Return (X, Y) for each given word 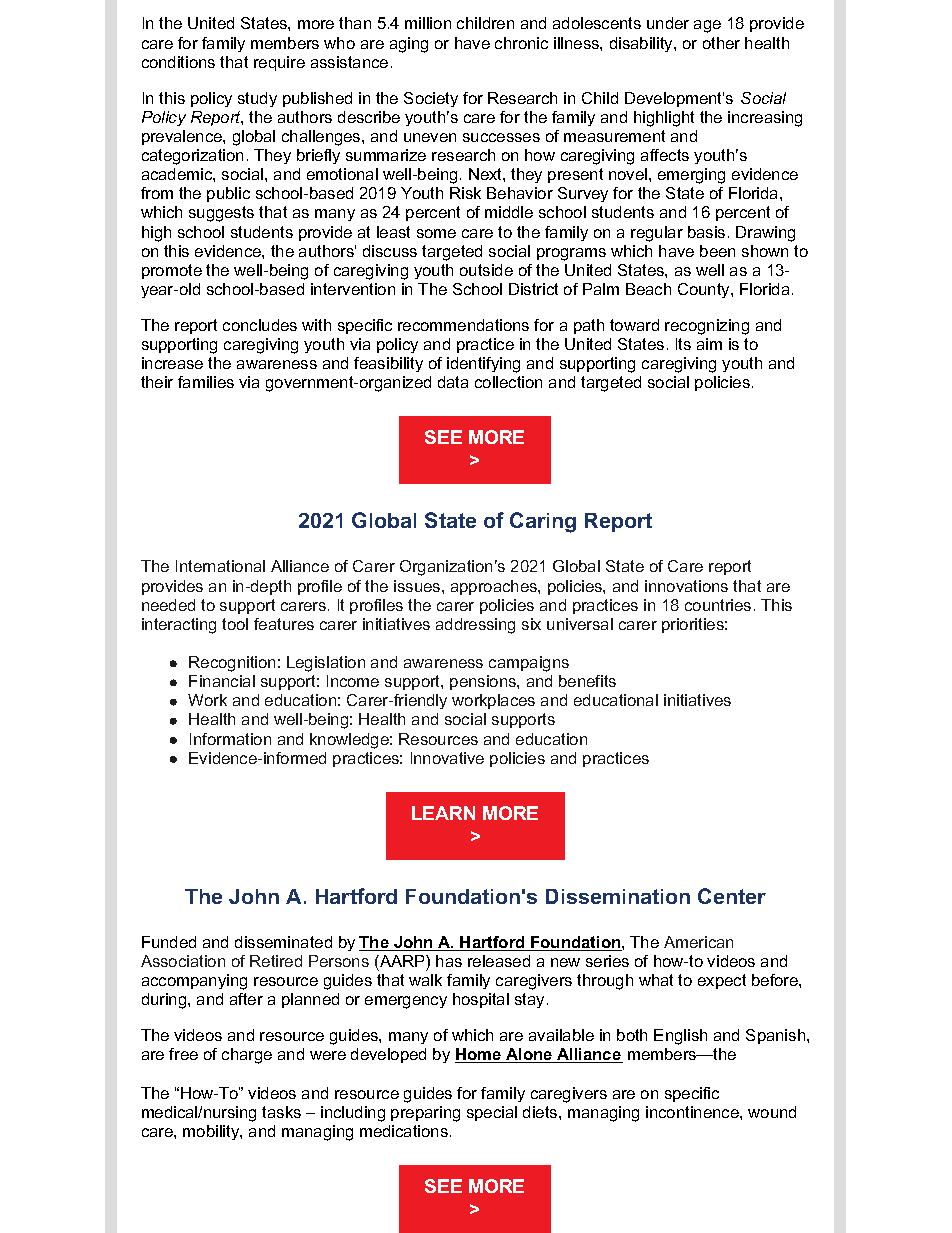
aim (709, 344)
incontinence (693, 1112)
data (453, 382)
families (206, 382)
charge (247, 1056)
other (721, 43)
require (279, 63)
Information (230, 739)
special (492, 1113)
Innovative (447, 758)
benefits (587, 681)
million (428, 23)
